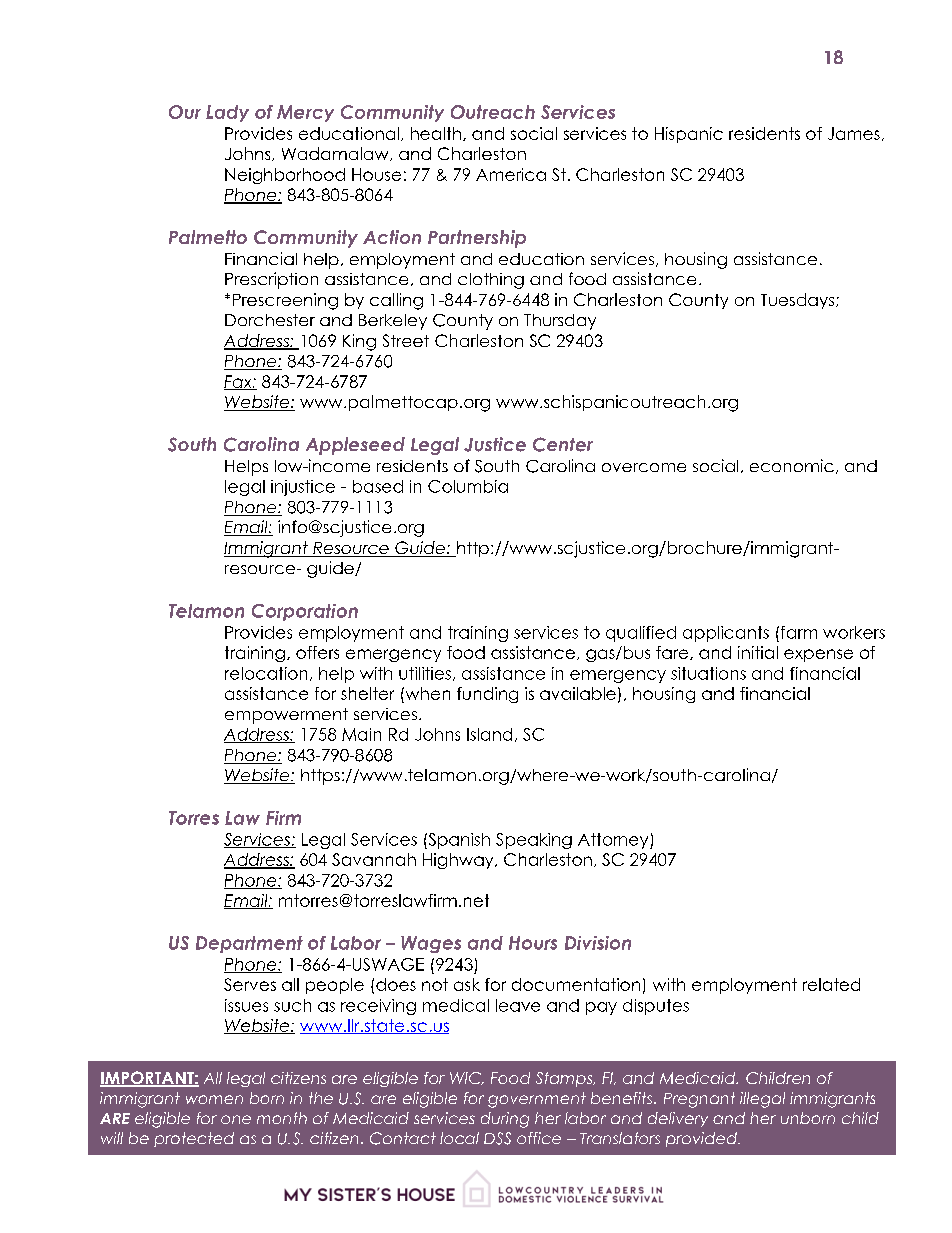 The image size is (952, 1233). What do you see at coordinates (614, 841) in the page?
I see `Attorney` at bounding box center [614, 841].
